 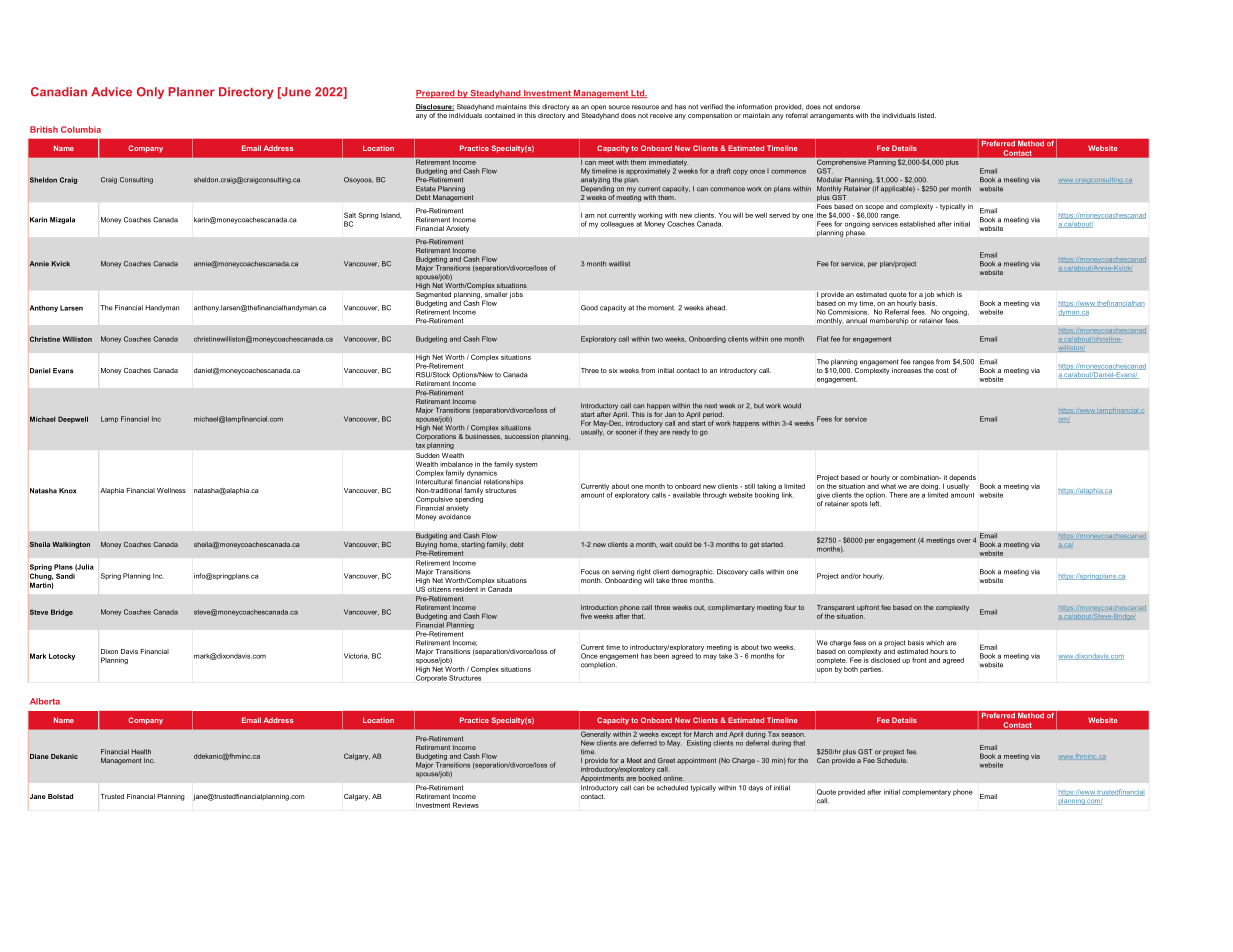 What do you see at coordinates (926, 792) in the document?
I see `complementary` at bounding box center [926, 792].
